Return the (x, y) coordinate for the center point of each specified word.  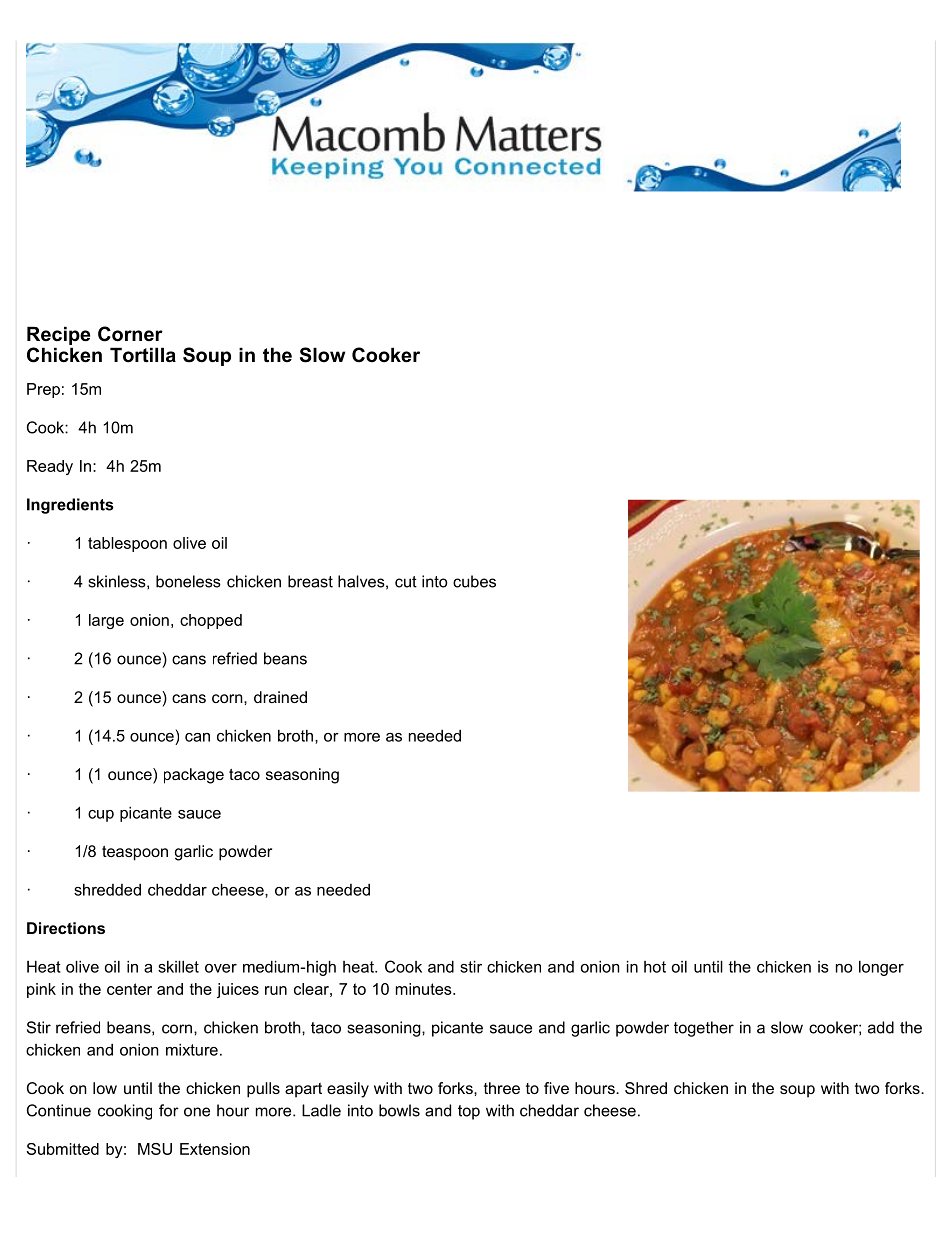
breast (310, 581)
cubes (474, 581)
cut (406, 582)
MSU (155, 1149)
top (469, 1112)
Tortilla (143, 355)
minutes (425, 989)
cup (101, 816)
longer (881, 968)
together (704, 1029)
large (106, 621)
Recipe (58, 335)
